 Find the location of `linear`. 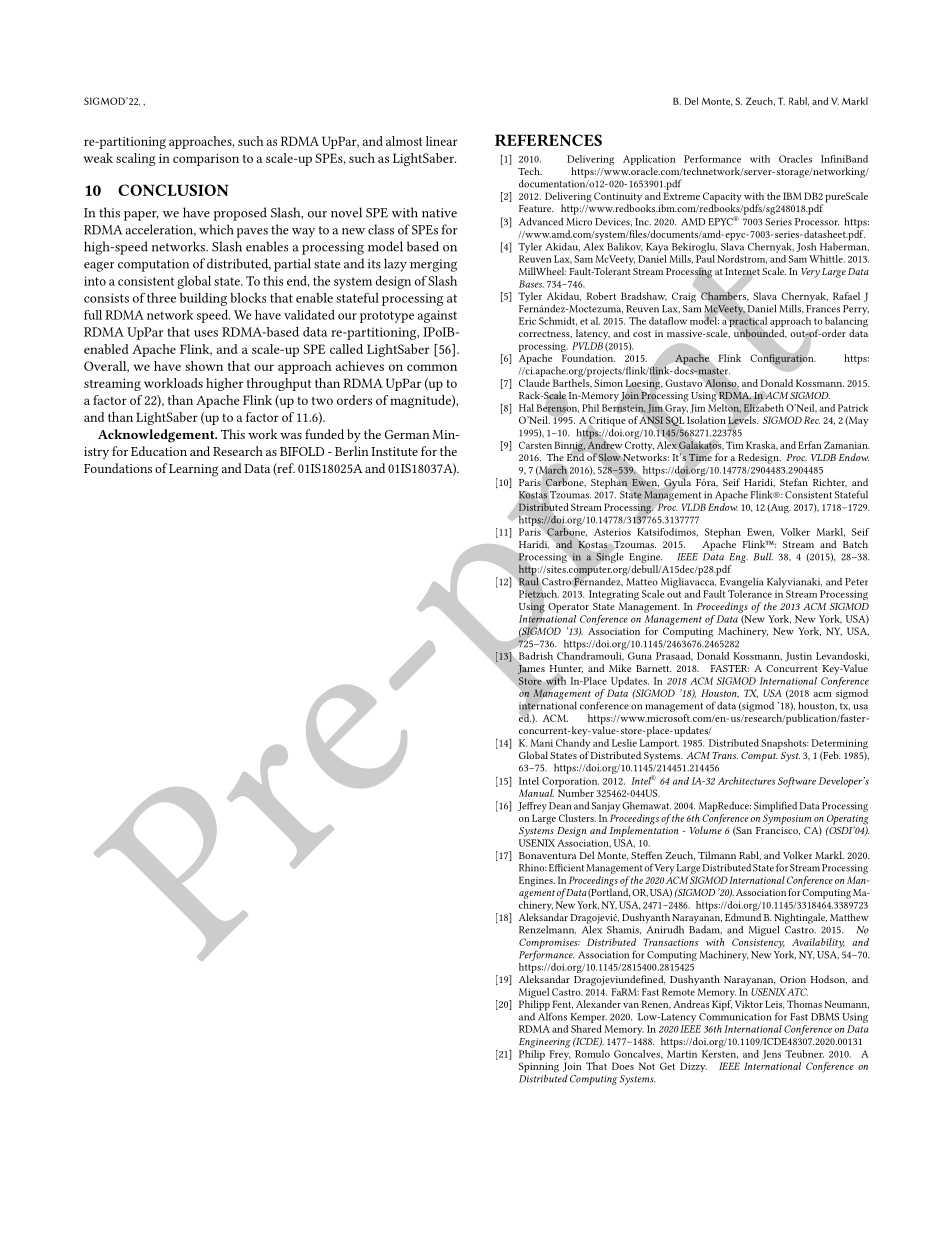

linear is located at coordinates (442, 141).
